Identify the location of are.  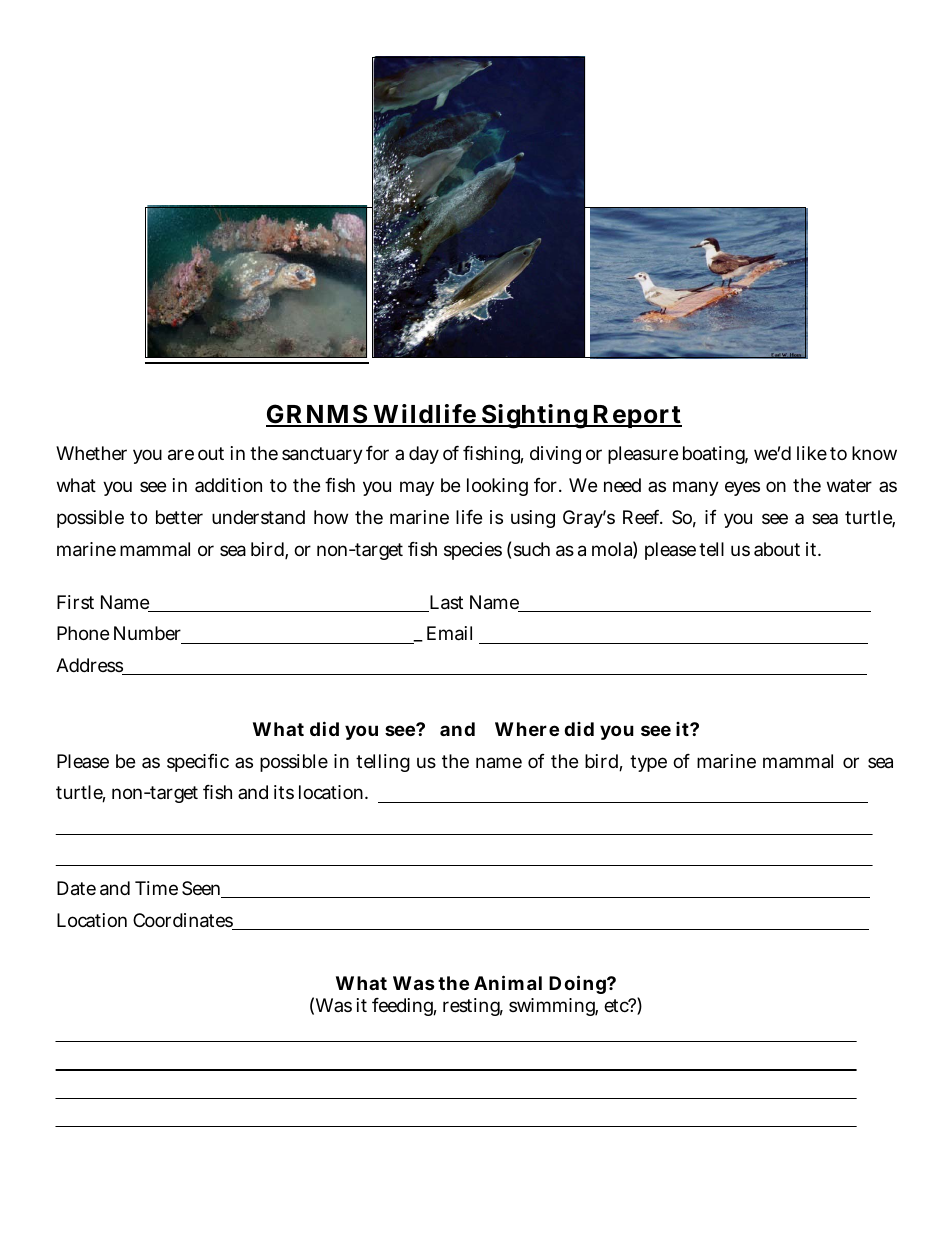
(181, 455).
